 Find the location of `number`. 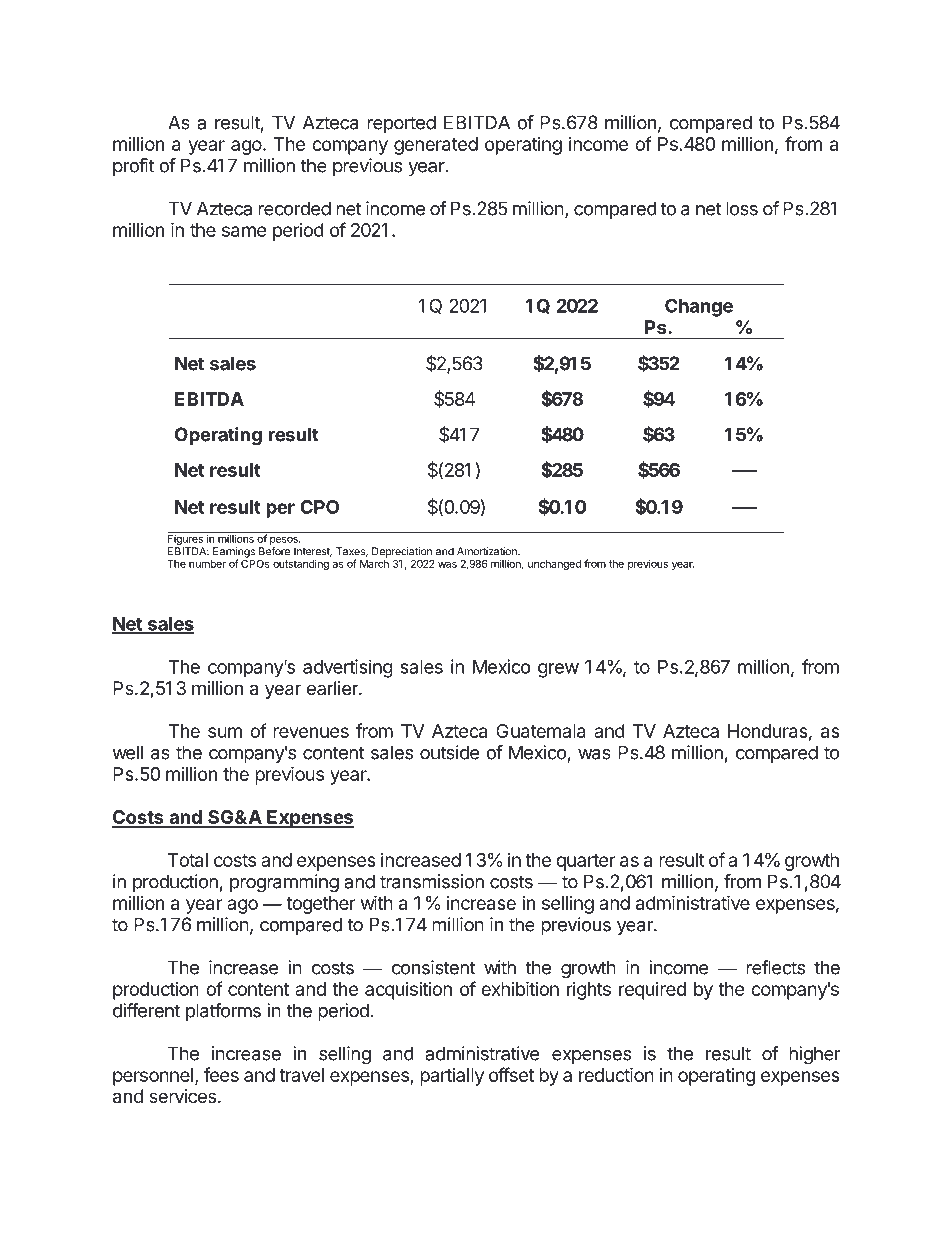

number is located at coordinates (207, 564).
